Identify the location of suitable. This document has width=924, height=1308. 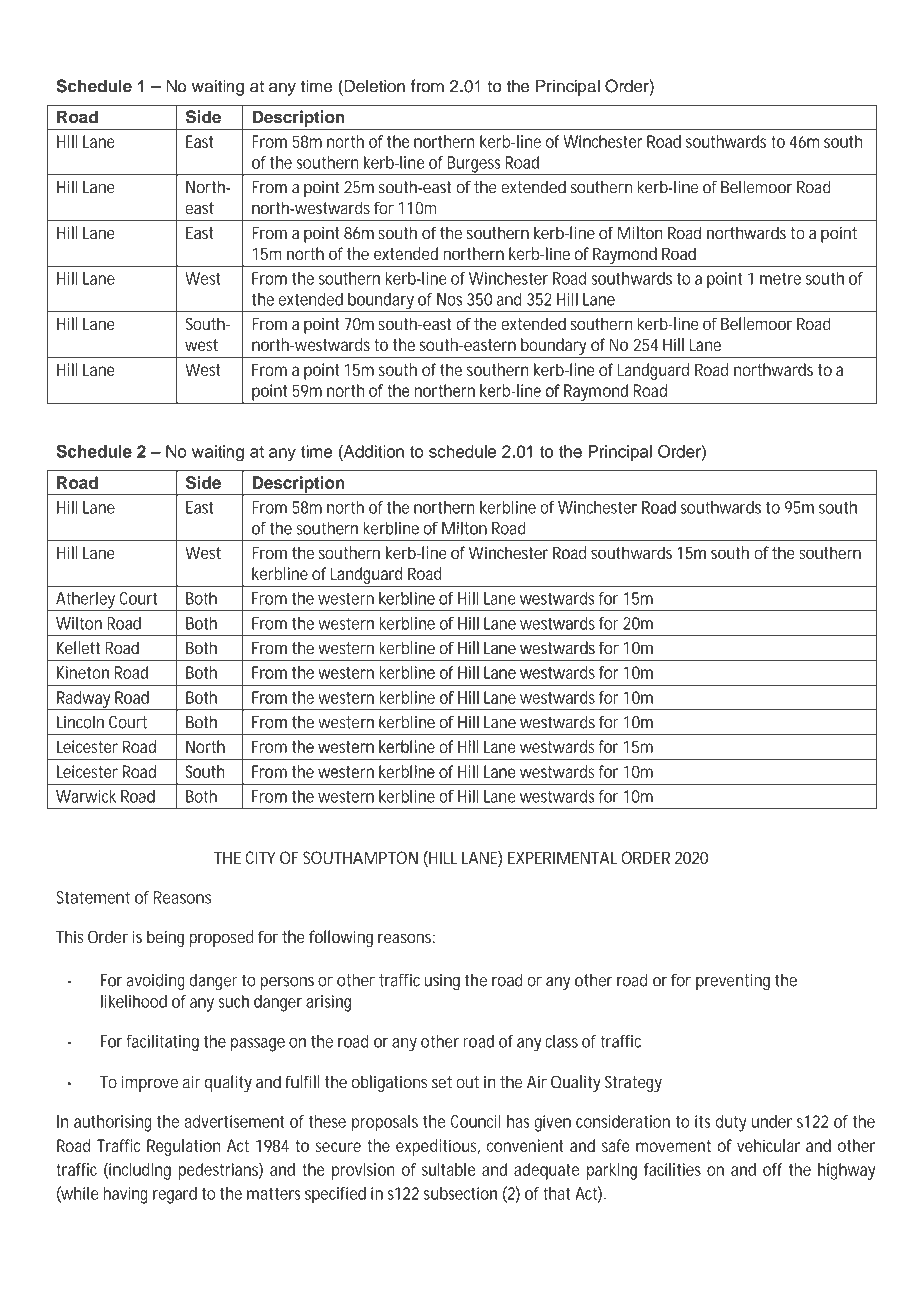
(449, 1169).
